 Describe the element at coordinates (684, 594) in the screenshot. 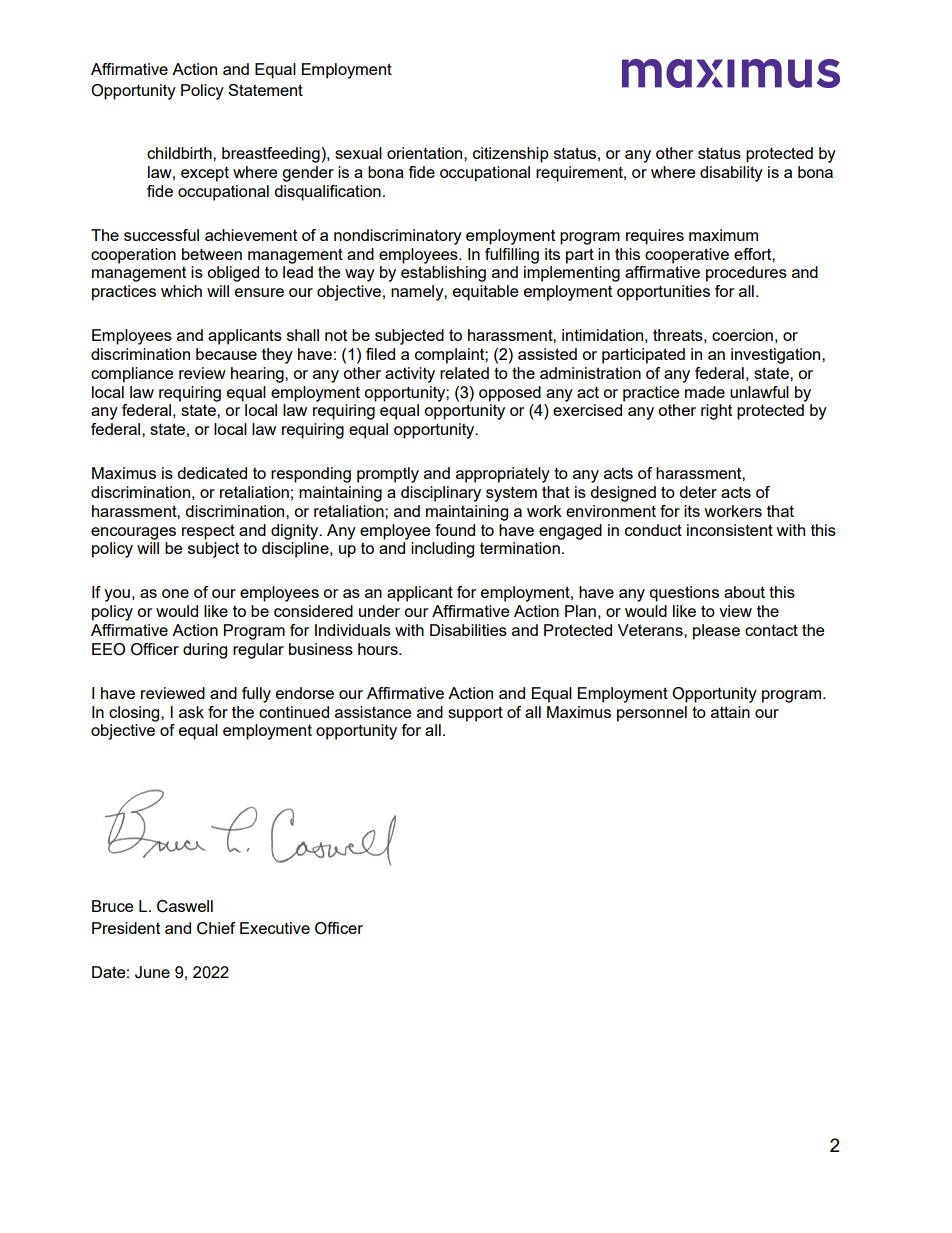

I see `questions` at that location.
